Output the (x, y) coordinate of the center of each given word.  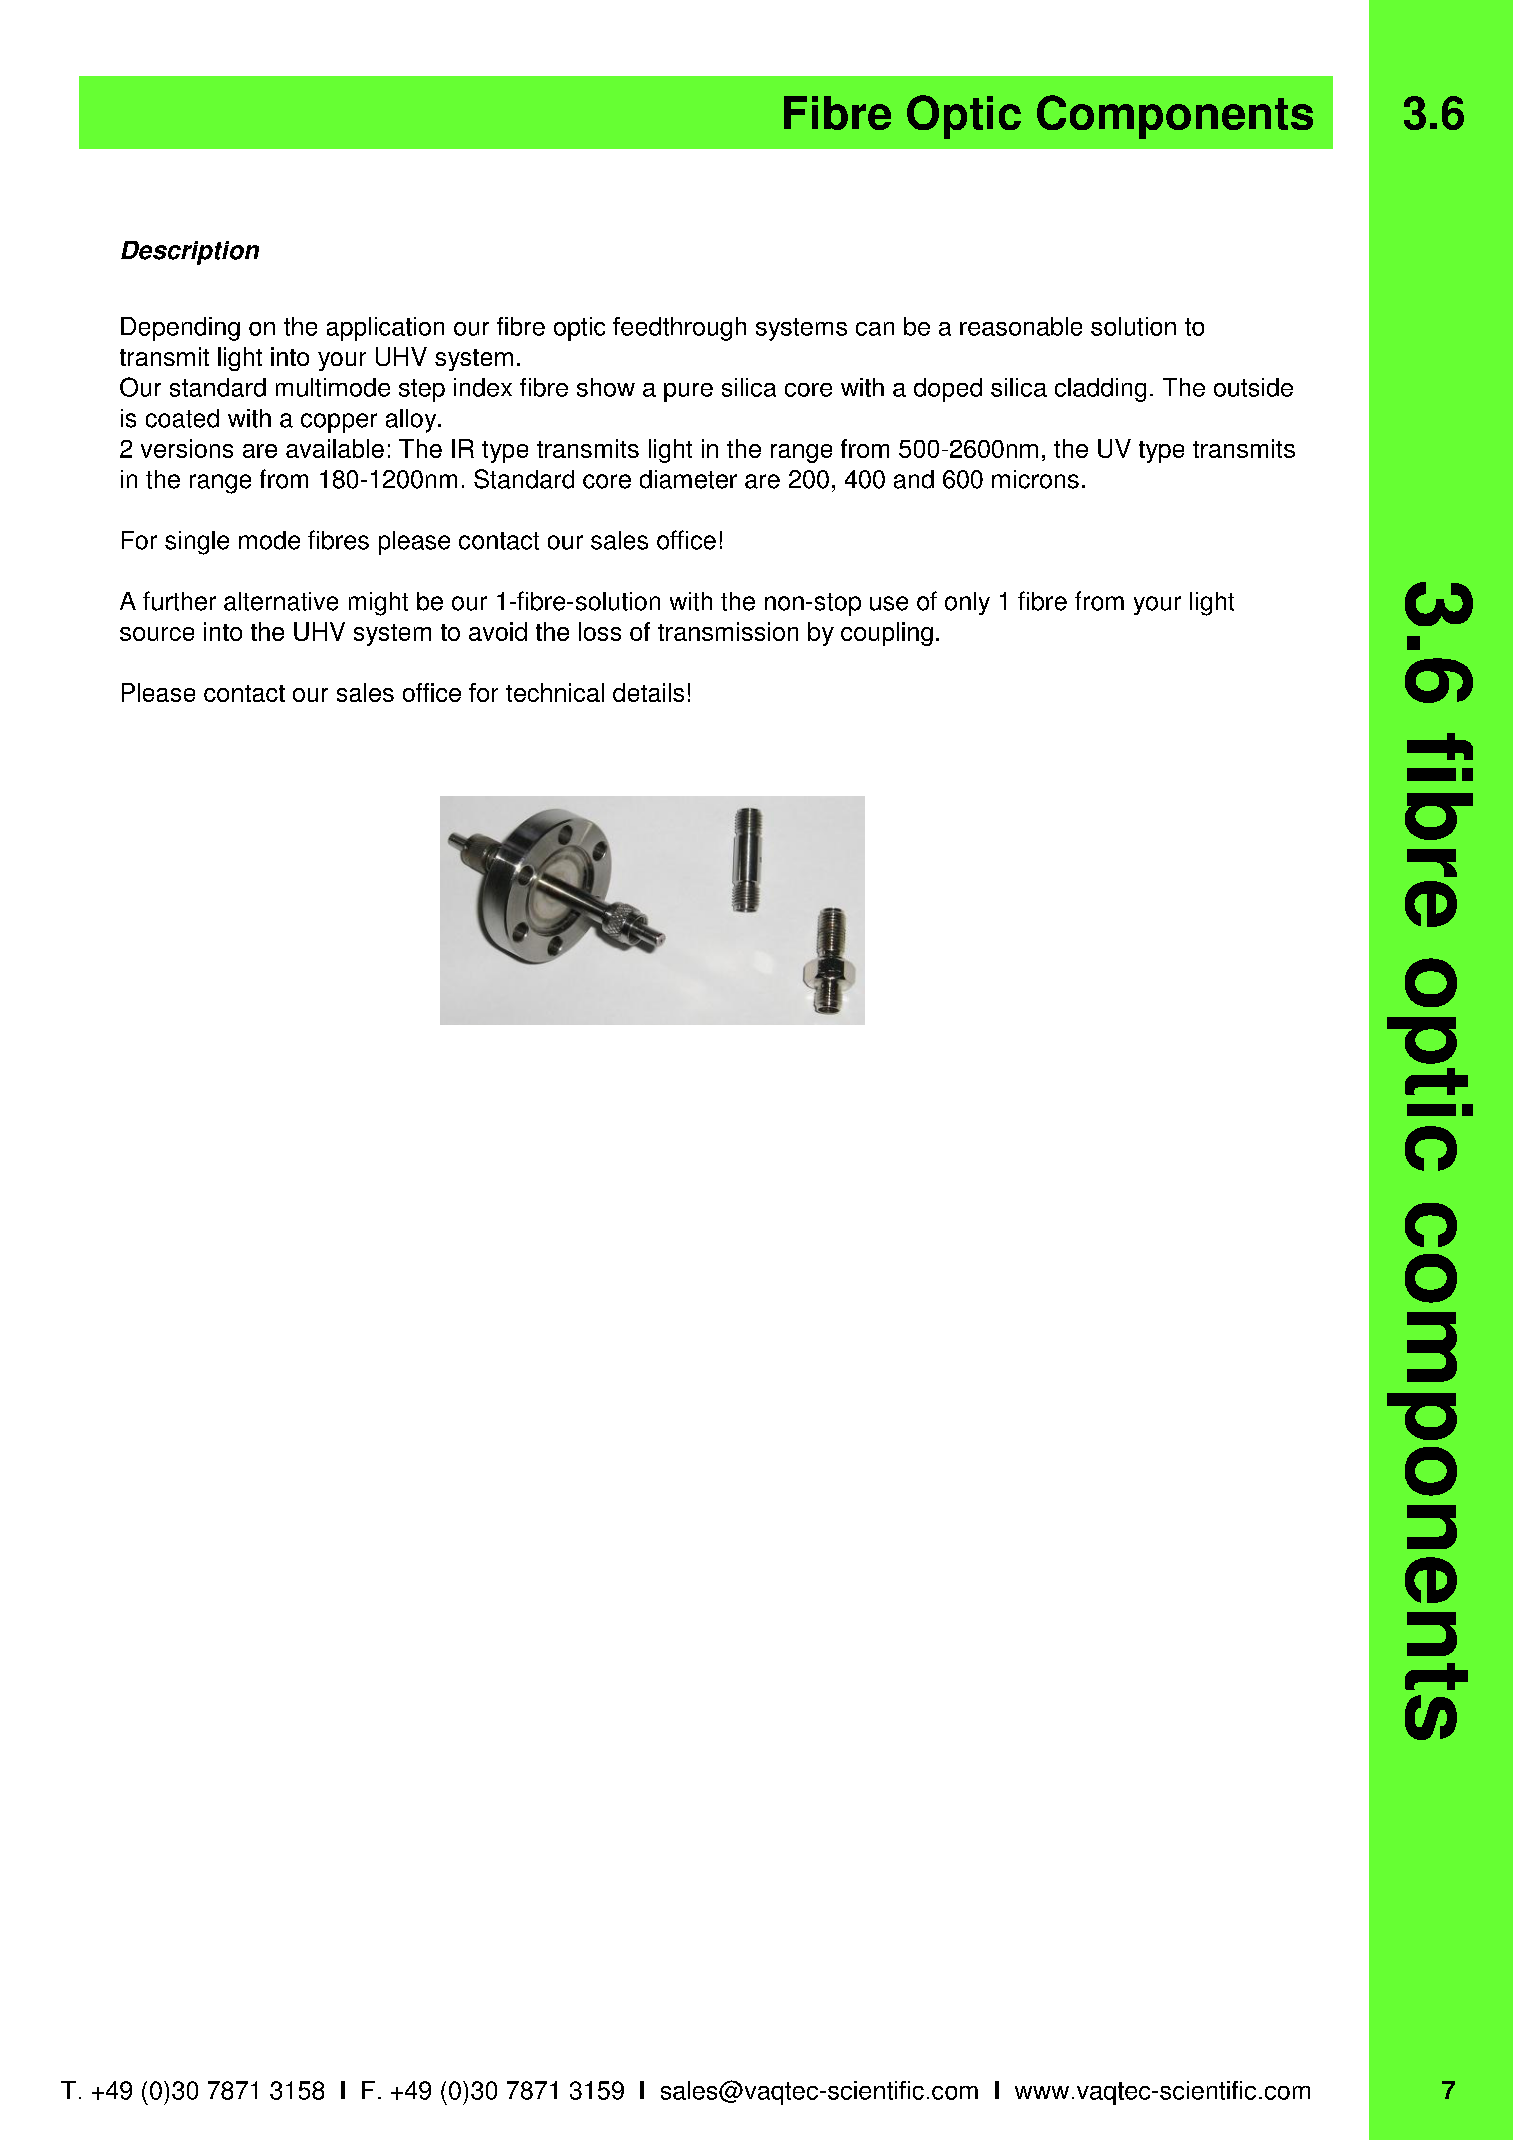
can (875, 329)
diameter (688, 479)
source (157, 634)
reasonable (1021, 326)
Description (190, 253)
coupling (887, 634)
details (648, 692)
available (335, 448)
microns (1035, 479)
